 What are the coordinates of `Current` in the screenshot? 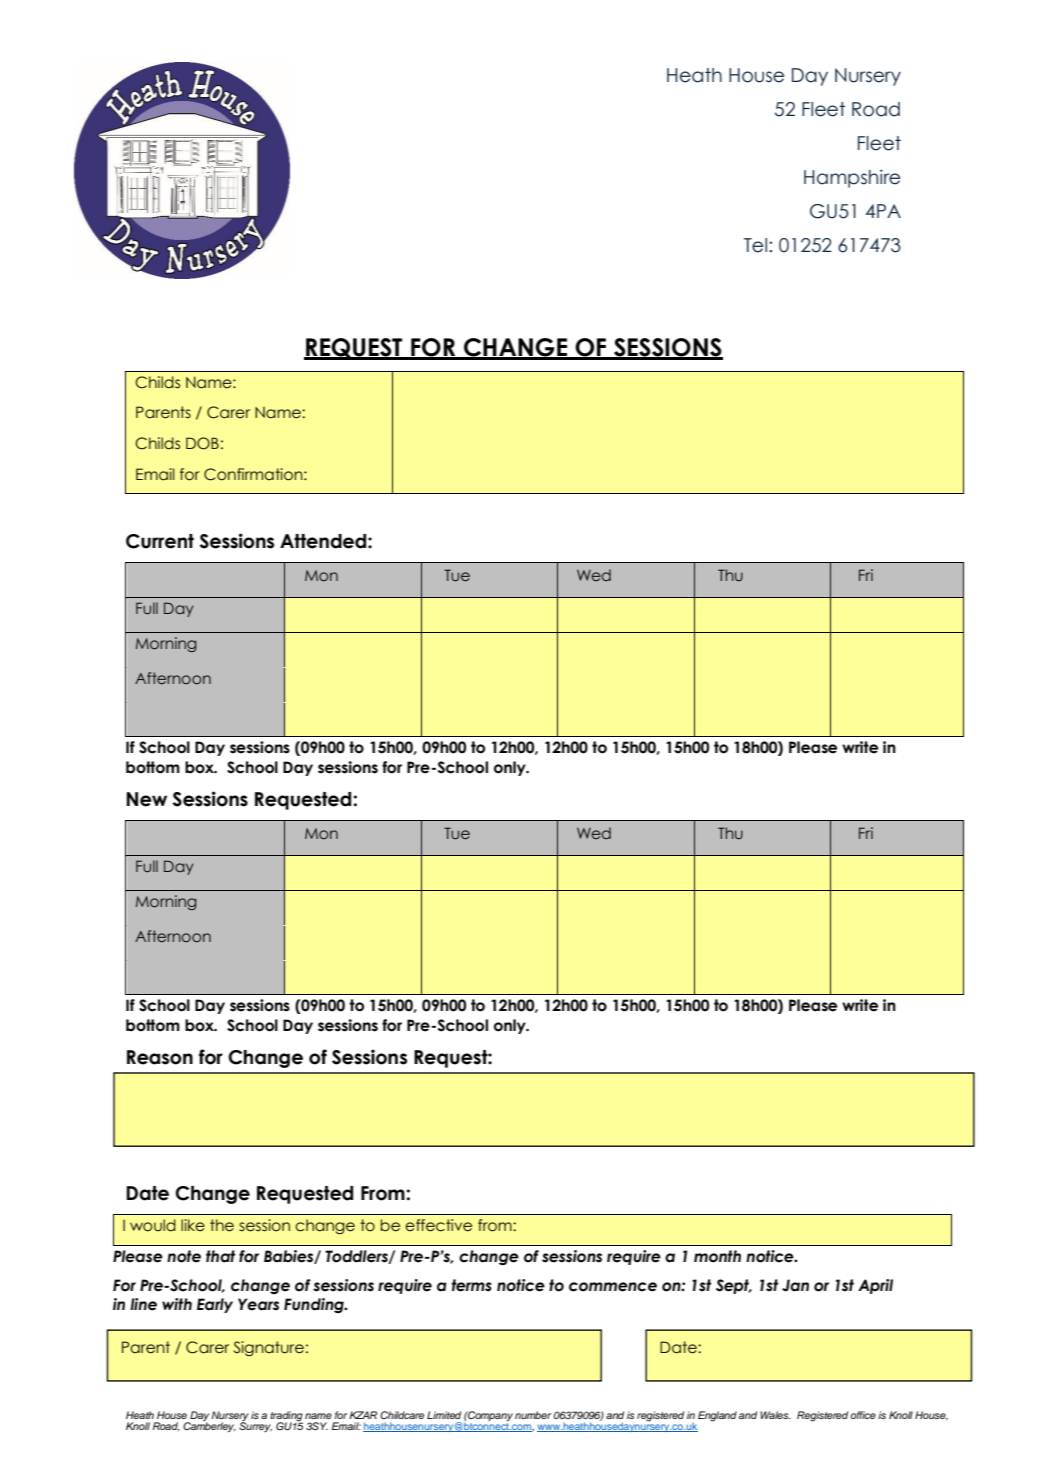 It's located at (160, 541).
